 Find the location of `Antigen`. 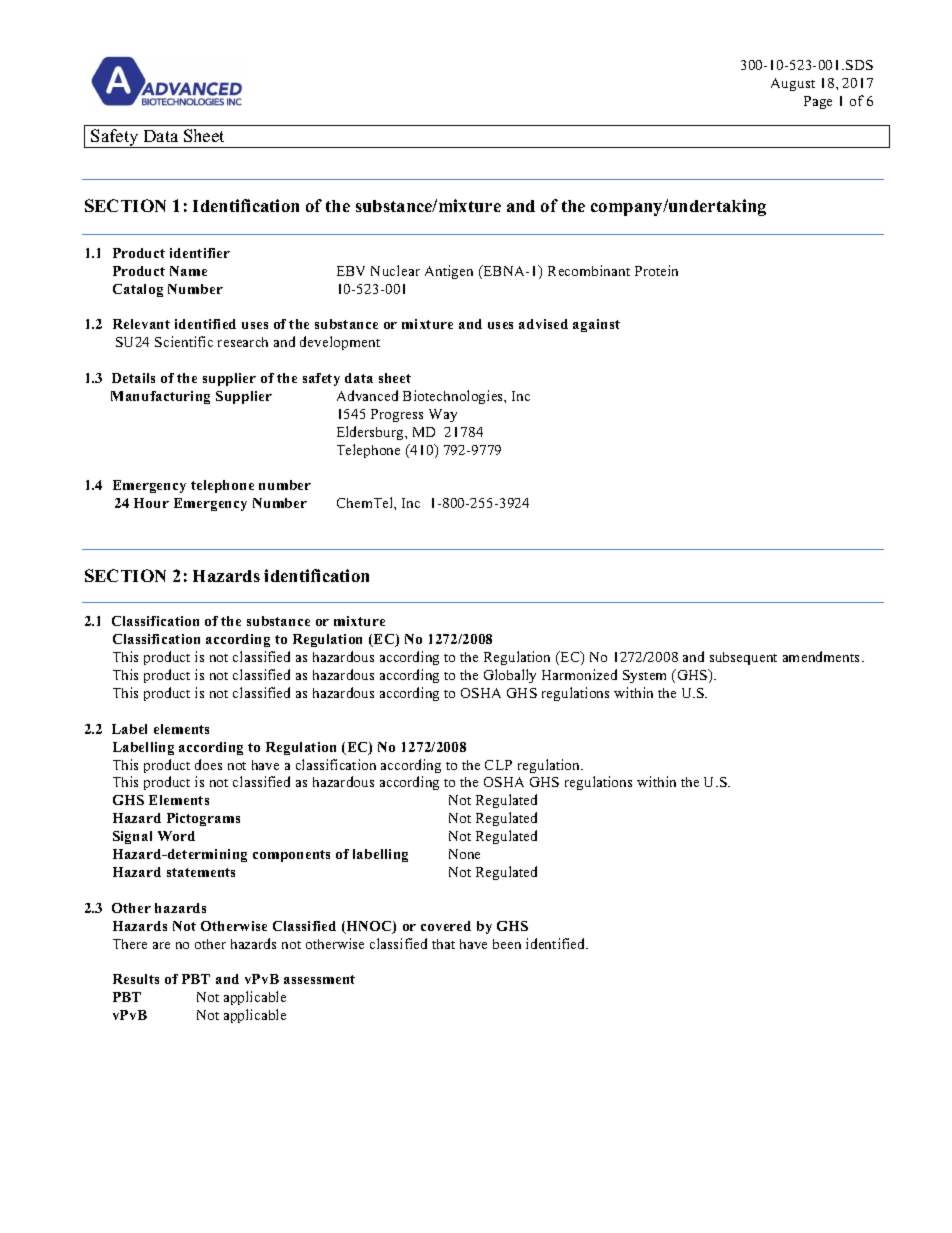

Antigen is located at coordinates (449, 272).
